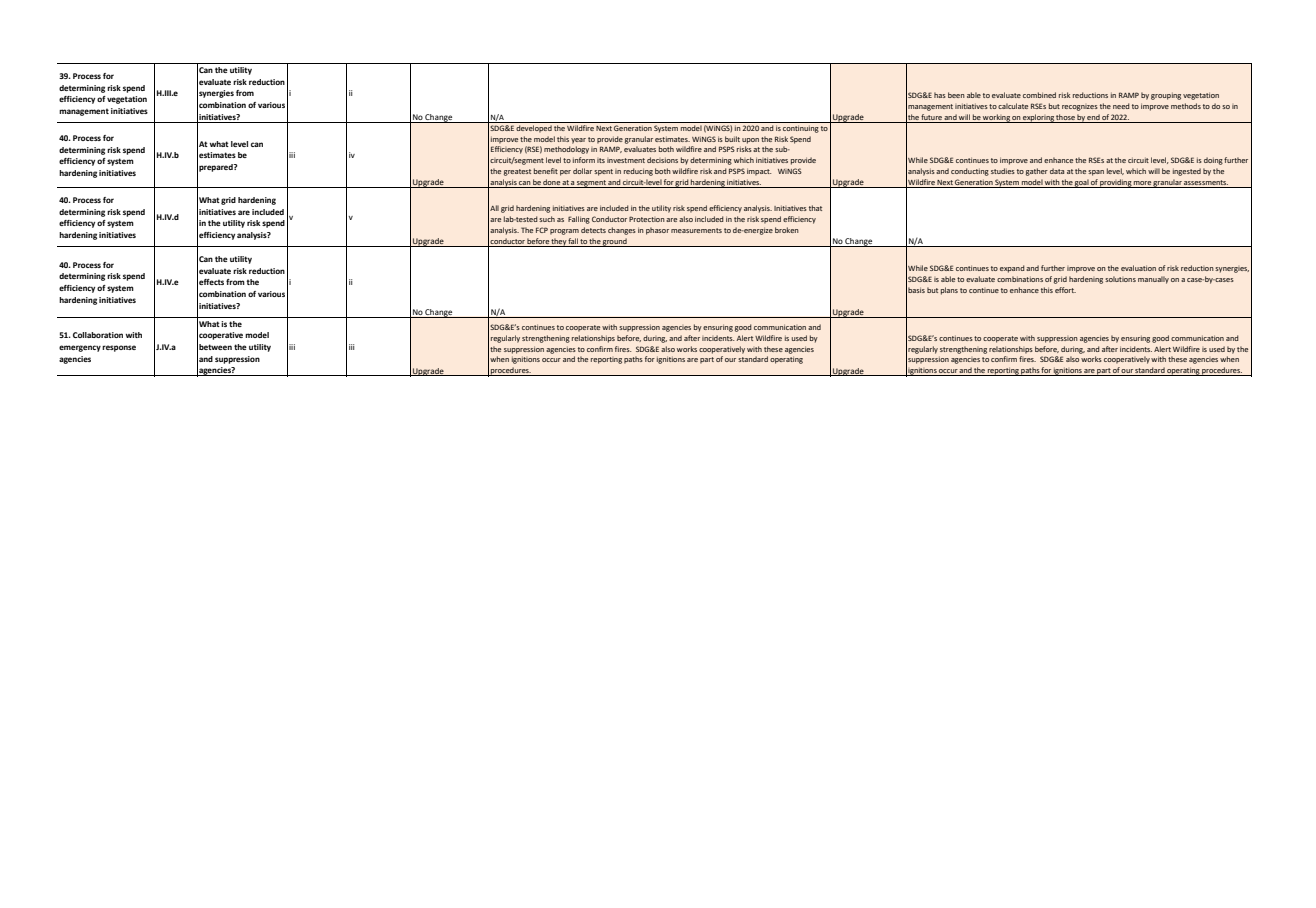  What do you see at coordinates (647, 219) in the image?
I see `Protection` at bounding box center [647, 219].
